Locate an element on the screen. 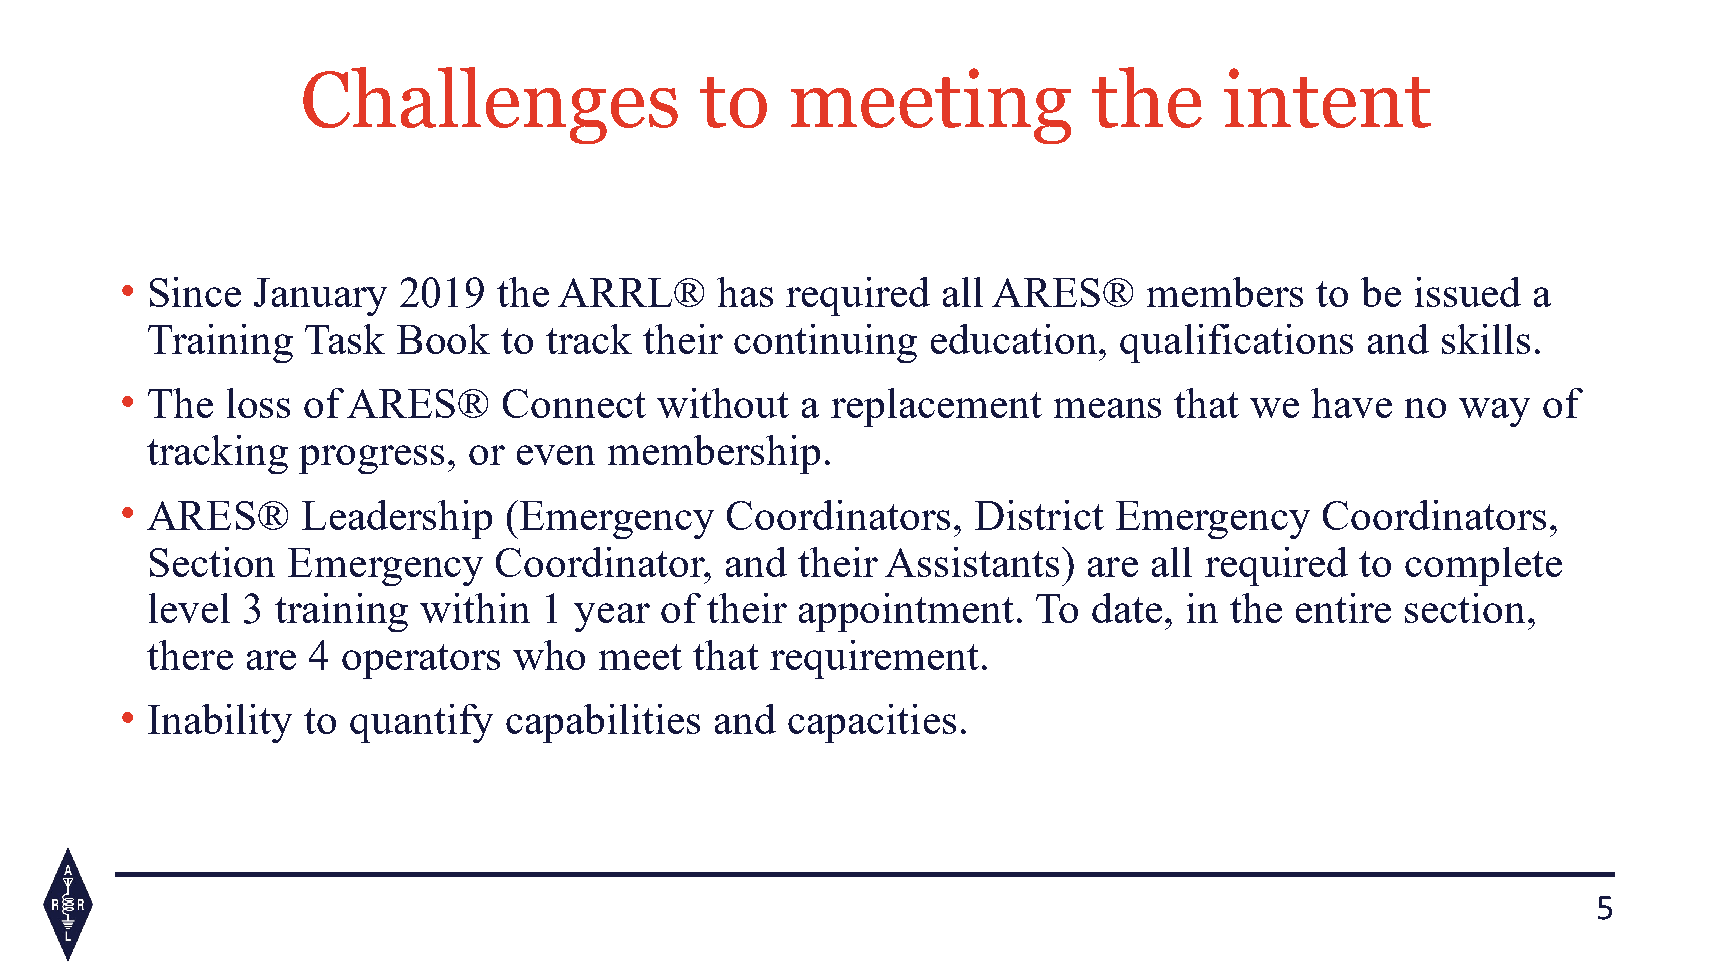 The height and width of the screenshot is (973, 1730). qualifications is located at coordinates (1236, 343).
